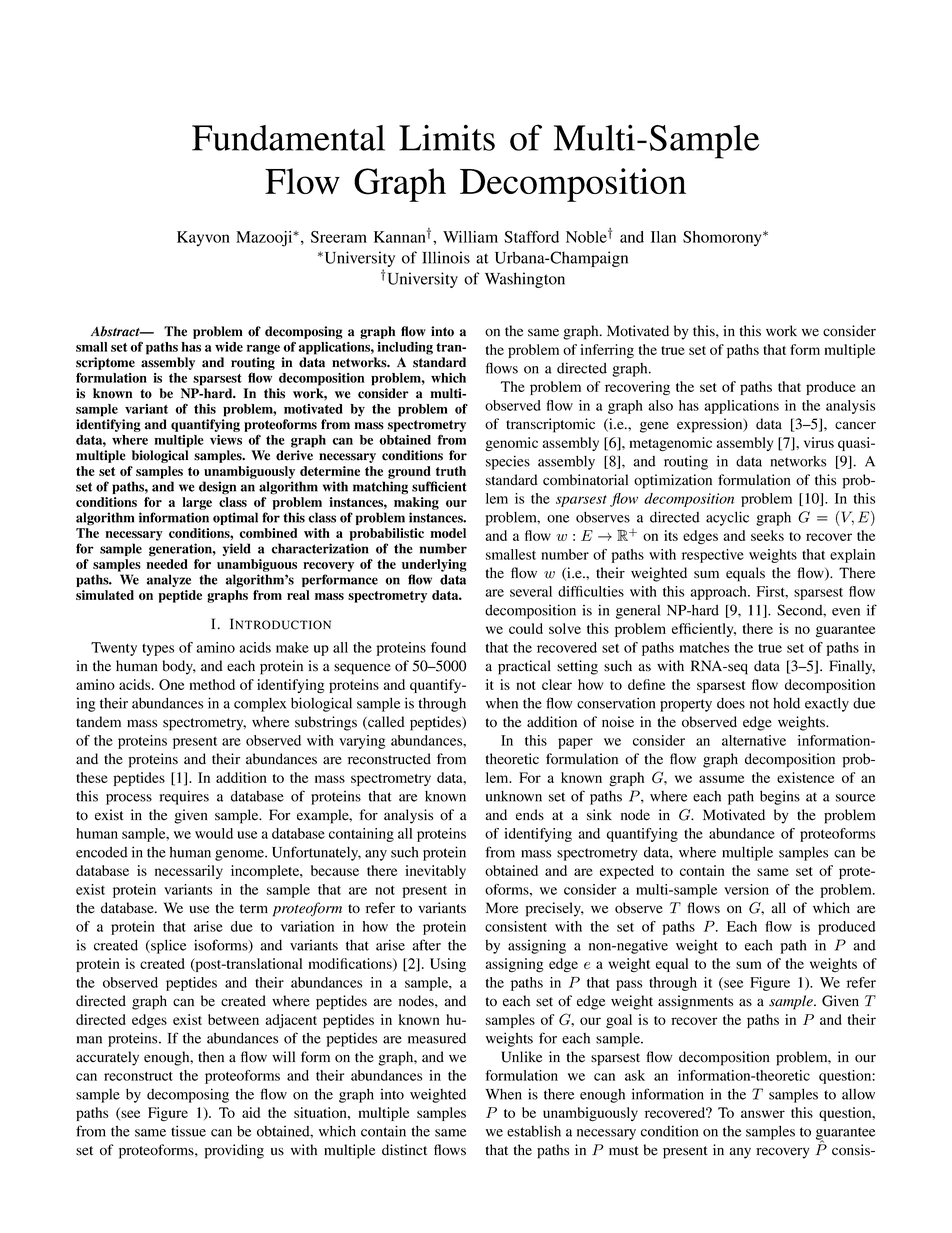  I want to click on matches, so click(704, 647).
